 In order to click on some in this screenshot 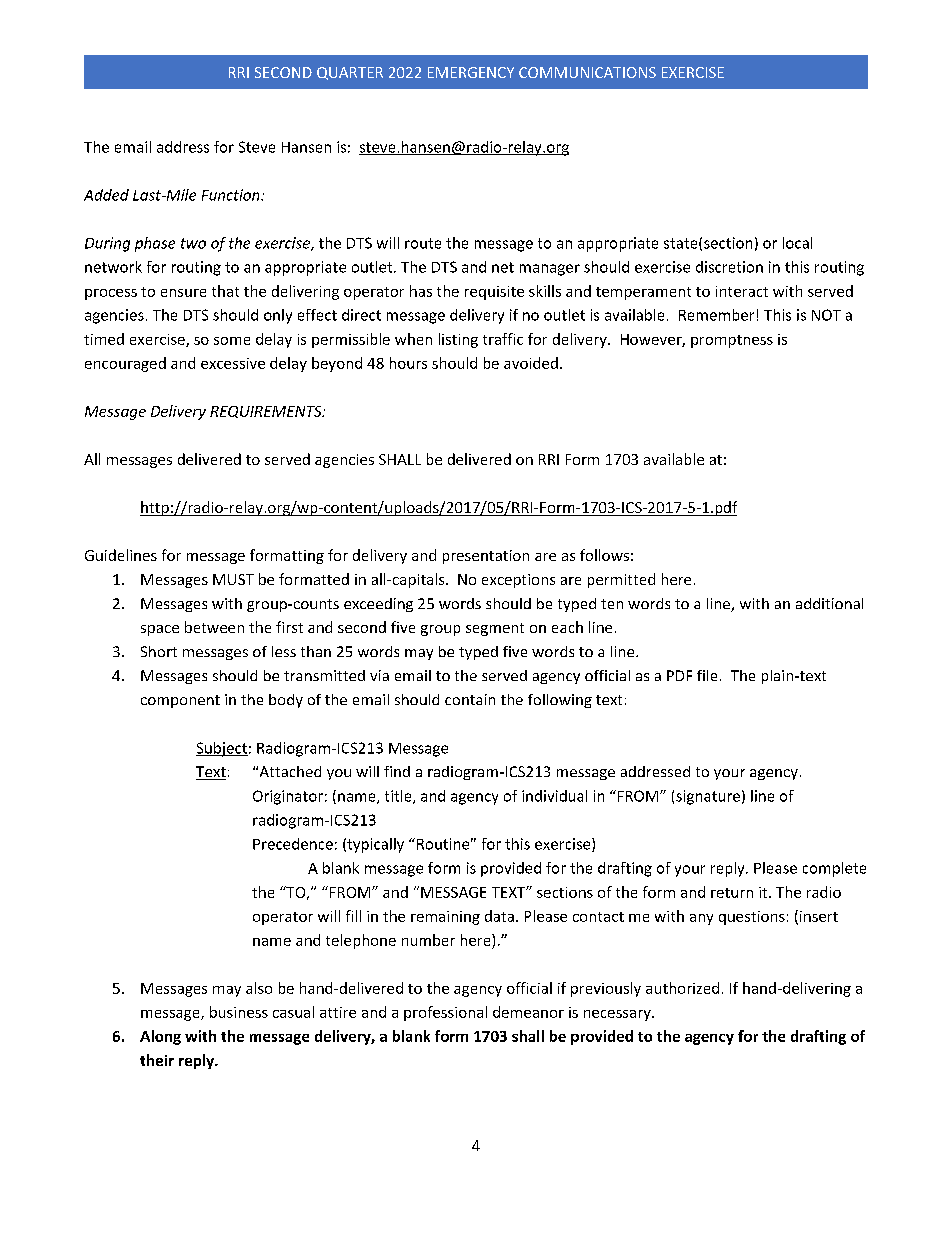, I will do `click(232, 341)`.
